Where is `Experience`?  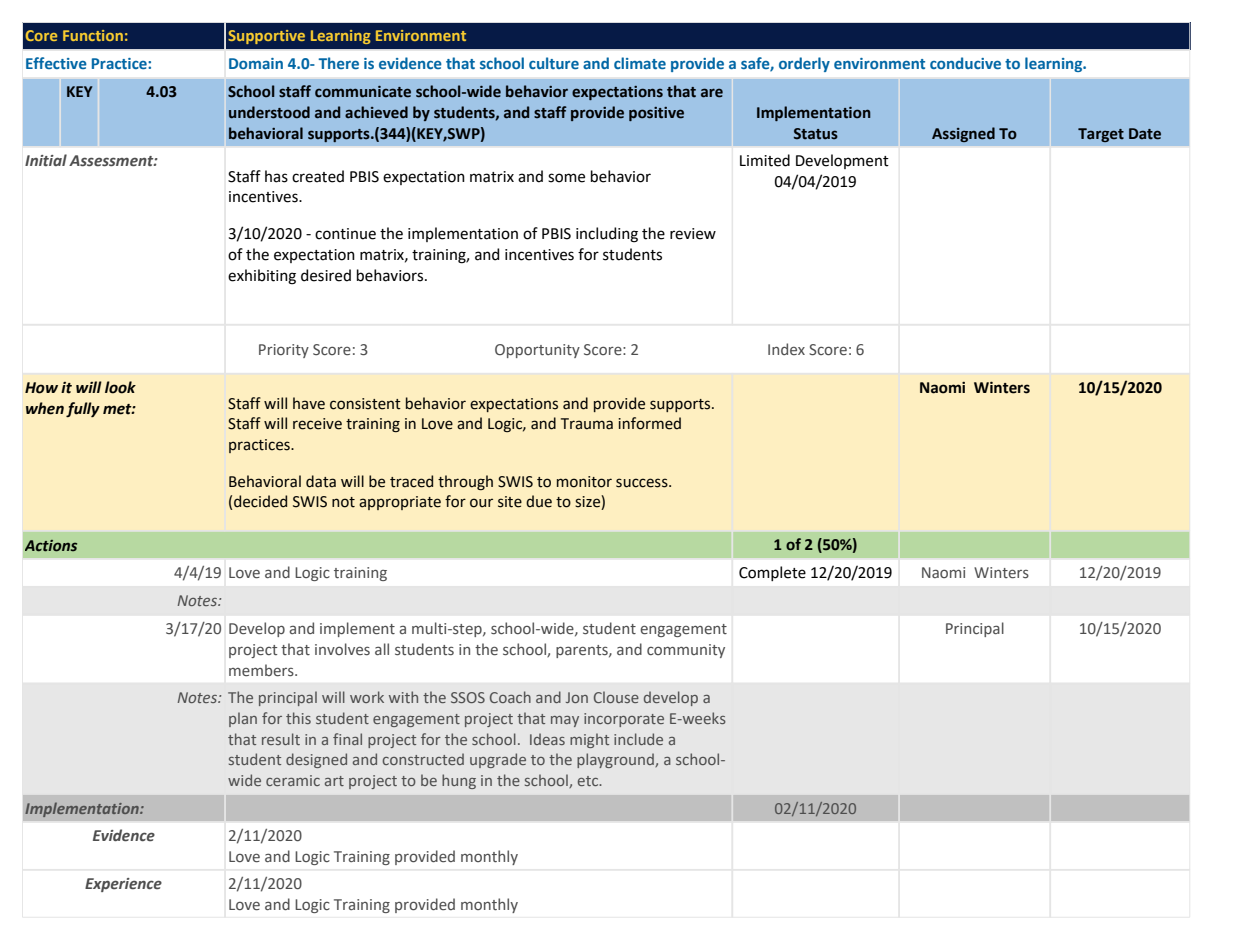 Experience is located at coordinates (123, 885).
